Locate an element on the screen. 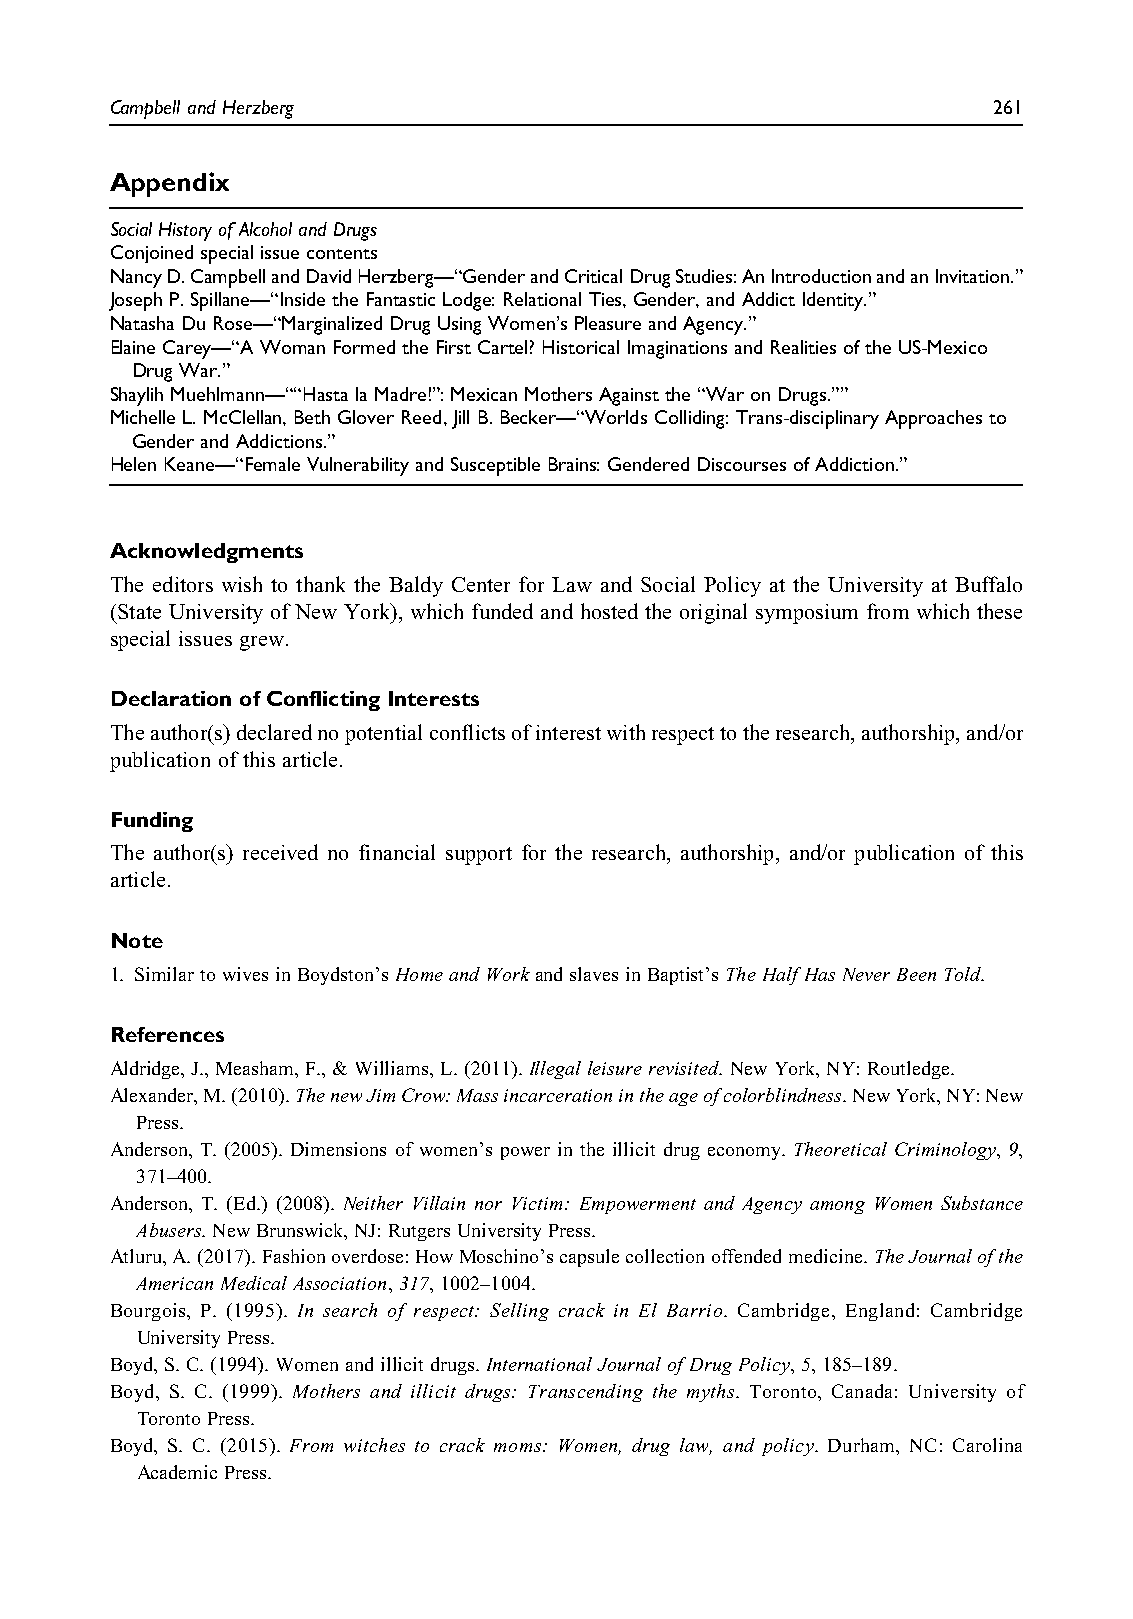  support is located at coordinates (479, 856).
